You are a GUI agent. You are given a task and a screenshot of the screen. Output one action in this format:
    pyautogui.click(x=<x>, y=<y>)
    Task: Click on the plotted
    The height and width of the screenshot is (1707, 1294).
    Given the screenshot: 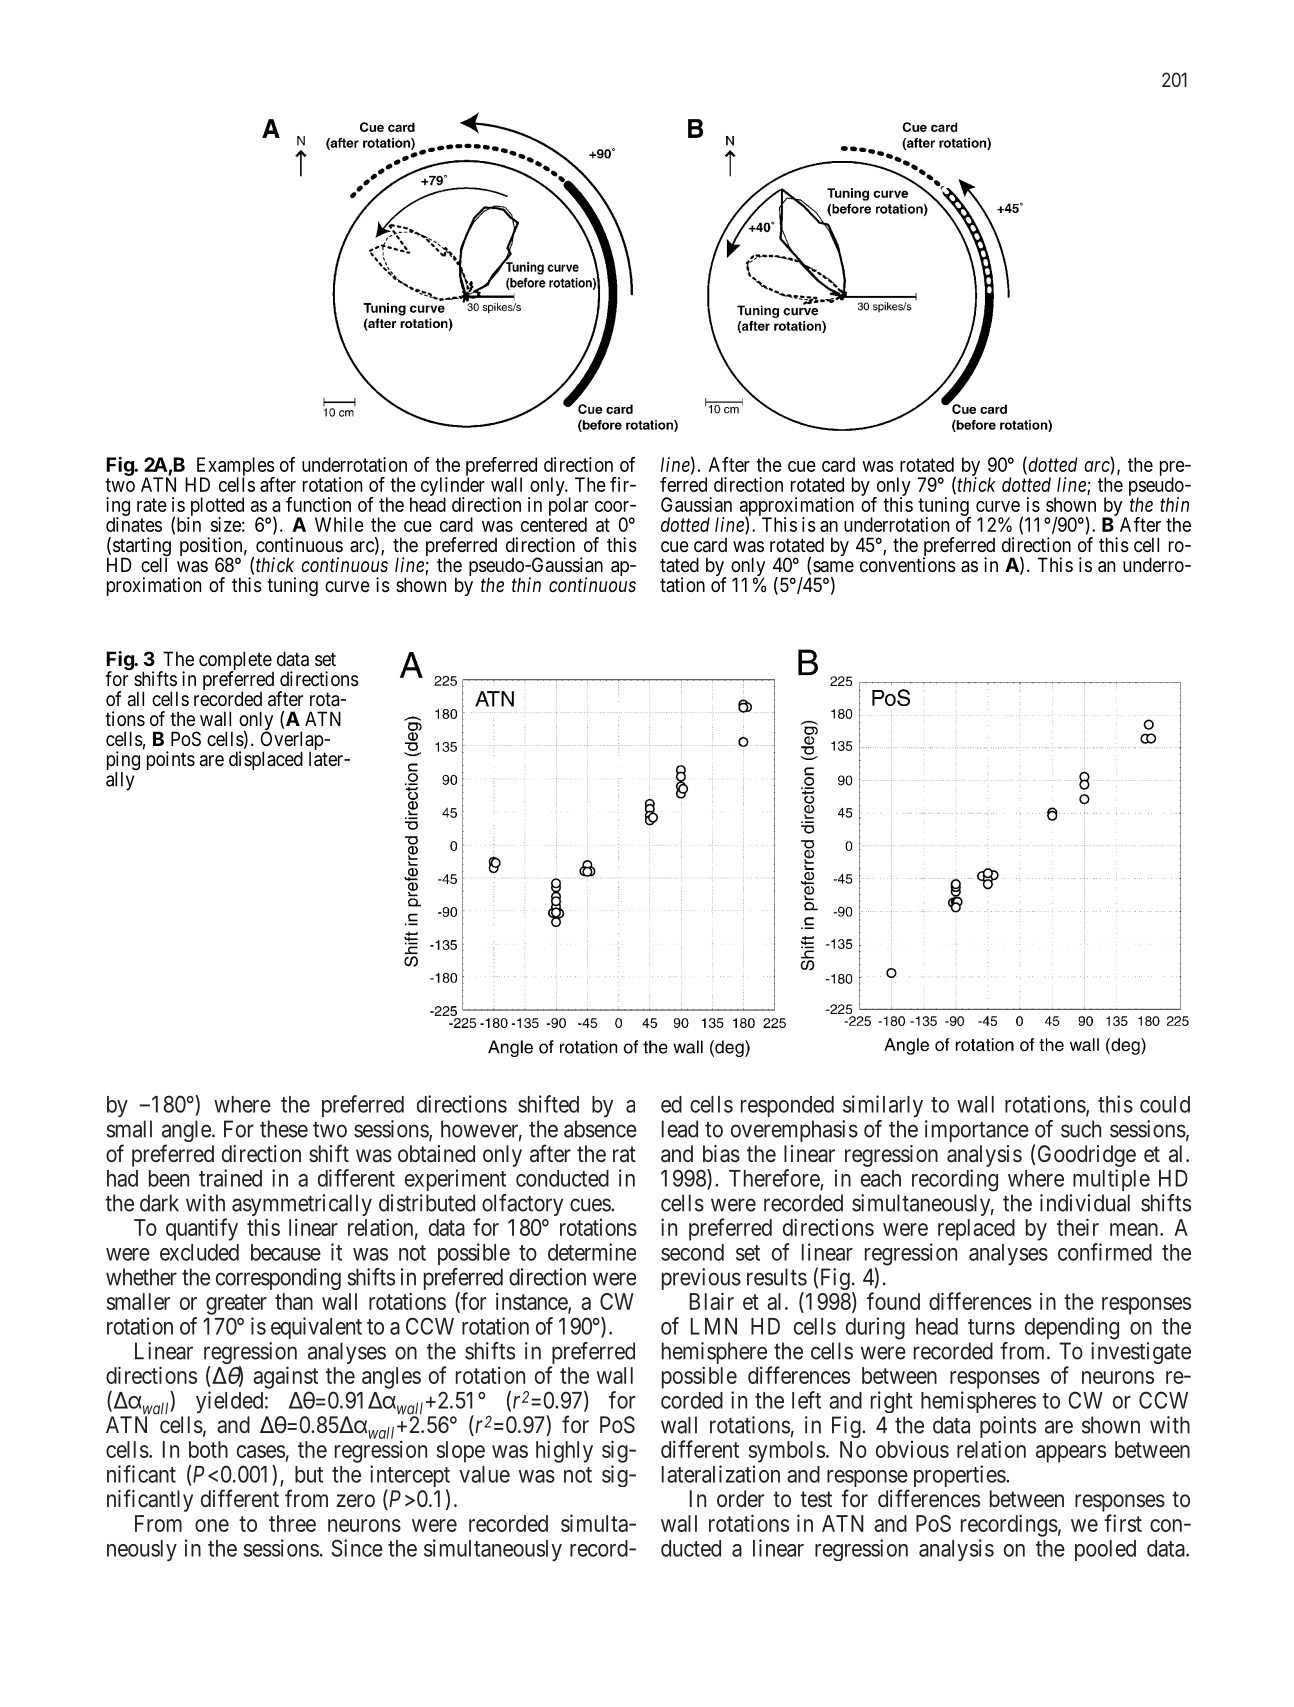 What is the action you would take?
    pyautogui.click(x=215, y=508)
